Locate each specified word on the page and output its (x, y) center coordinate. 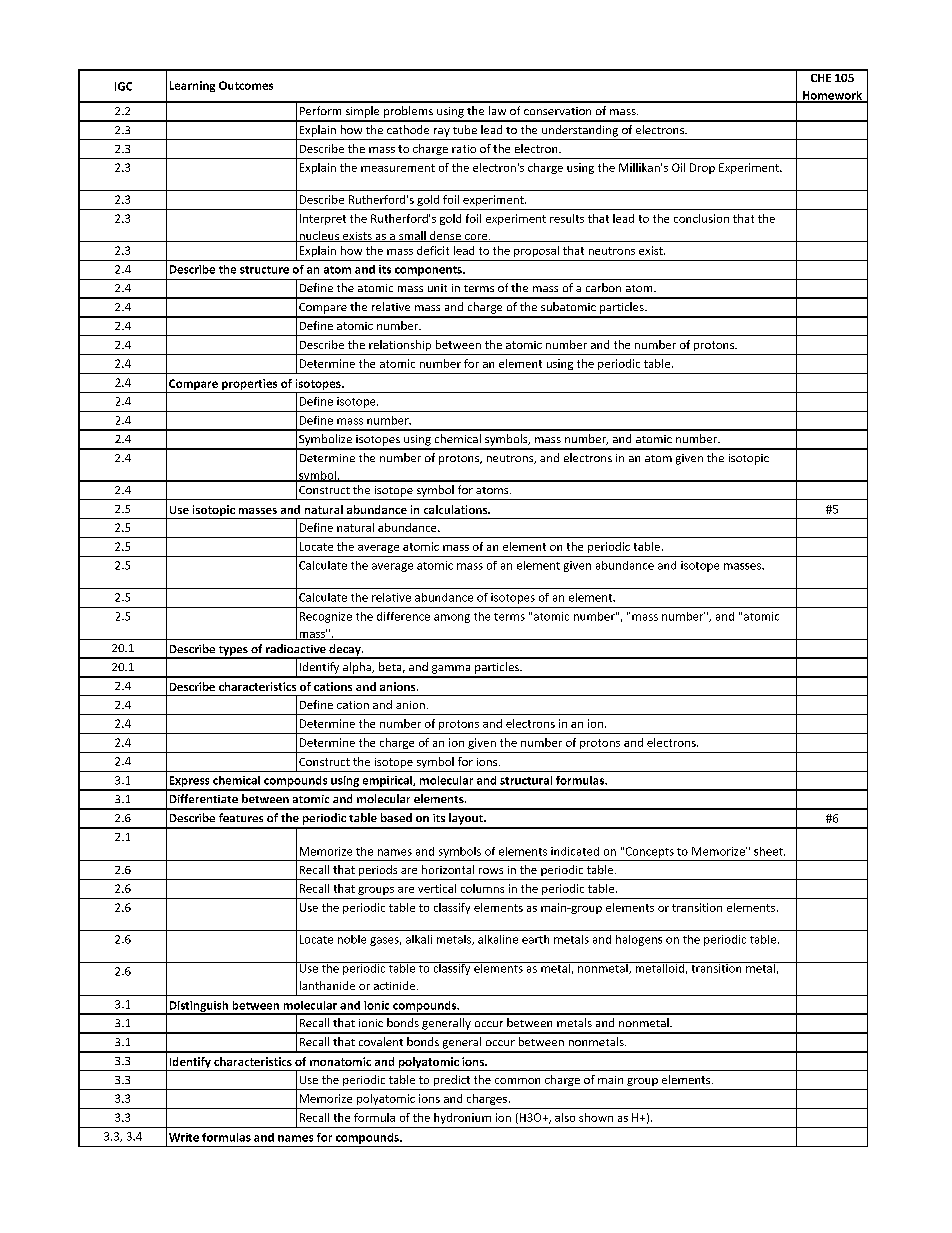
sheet (769, 851)
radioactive (296, 648)
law (497, 110)
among (452, 618)
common (517, 1081)
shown (596, 1117)
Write (184, 1137)
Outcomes (246, 85)
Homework (832, 96)
